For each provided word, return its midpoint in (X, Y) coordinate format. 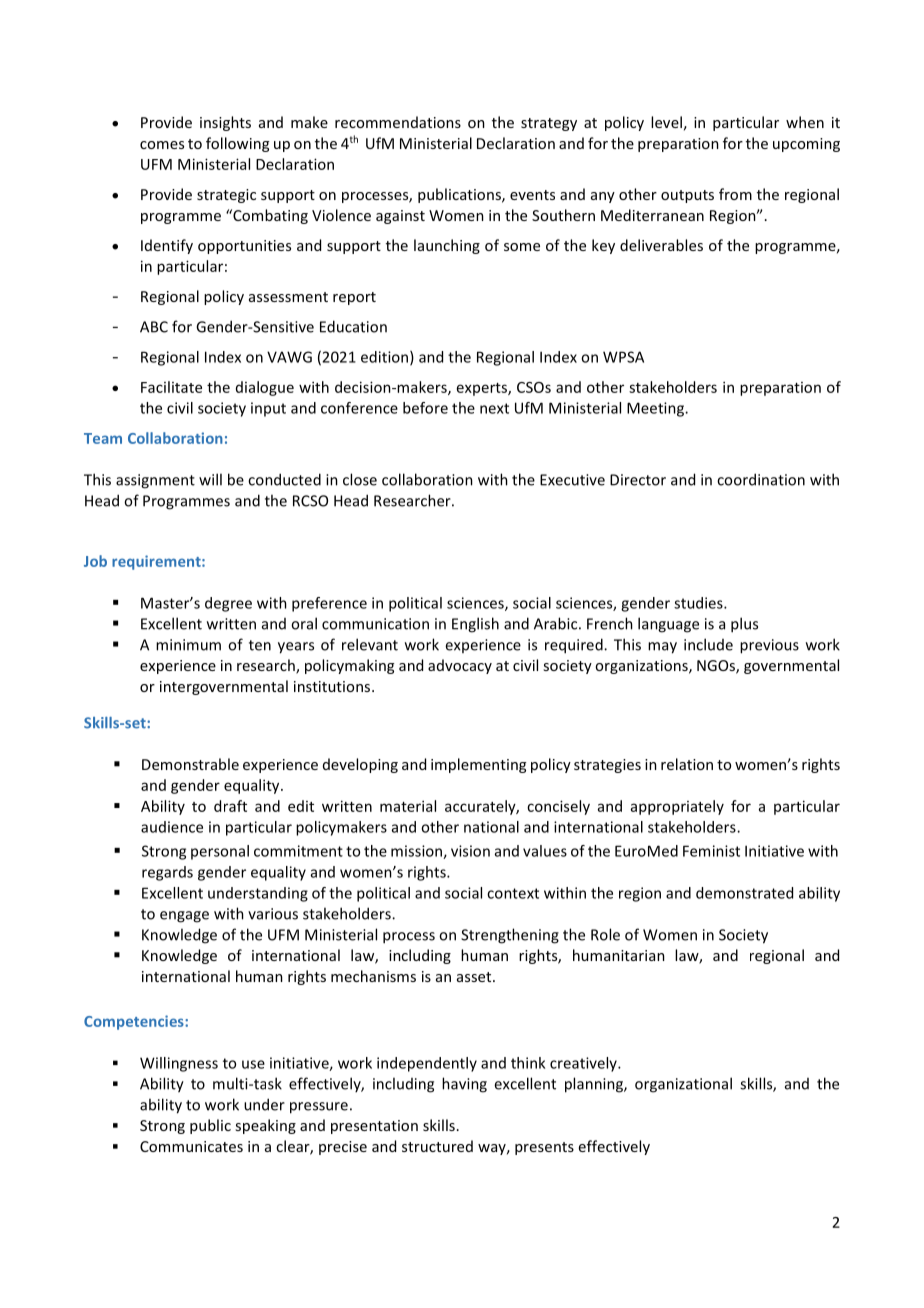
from (735, 194)
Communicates (191, 1146)
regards (167, 873)
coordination (761, 479)
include (708, 644)
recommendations (398, 122)
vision (470, 851)
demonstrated (744, 893)
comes (162, 145)
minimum (188, 645)
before (425, 408)
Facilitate (171, 387)
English (475, 625)
